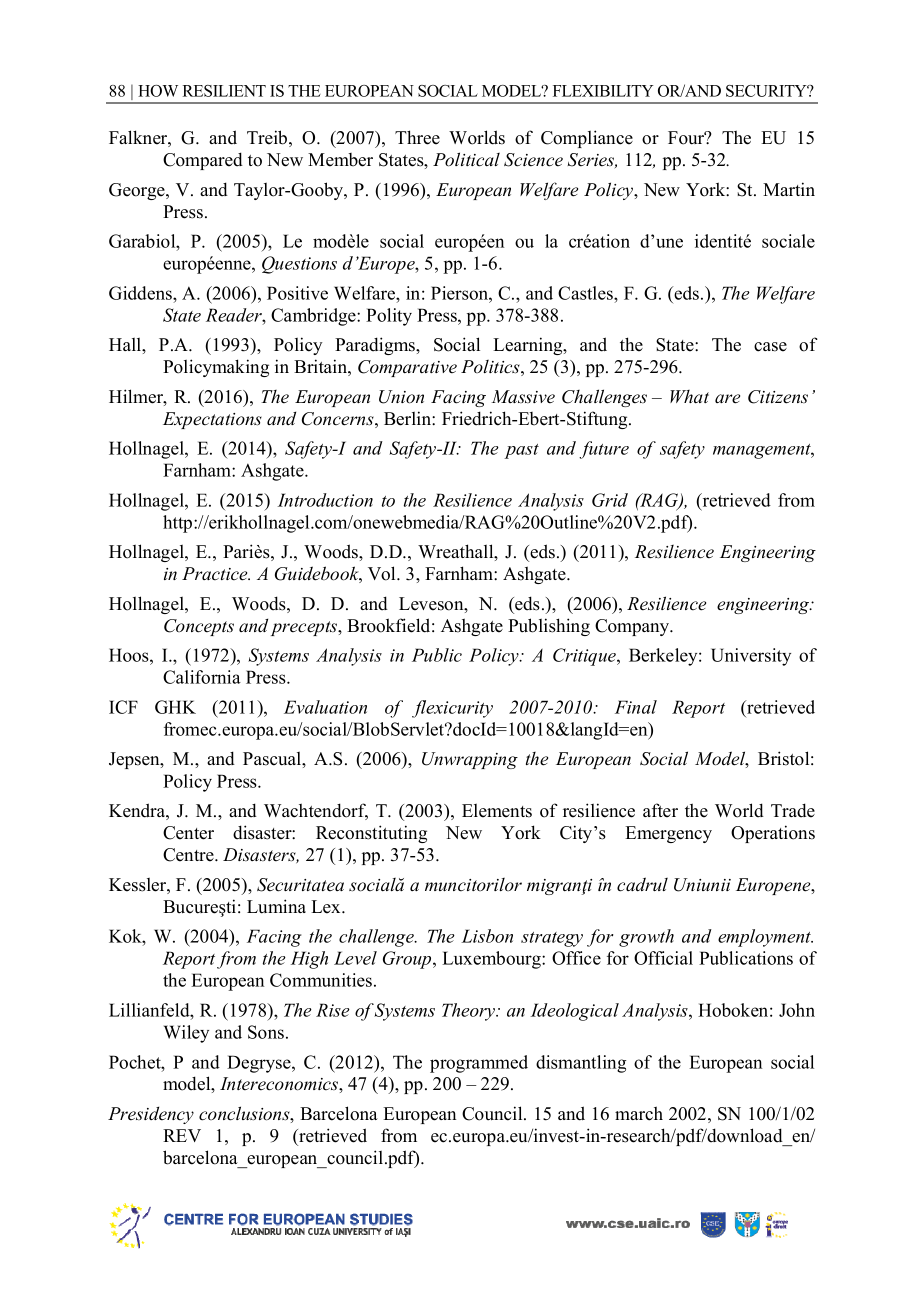  Describe the element at coordinates (188, 833) in the document. I see `Center` at that location.
